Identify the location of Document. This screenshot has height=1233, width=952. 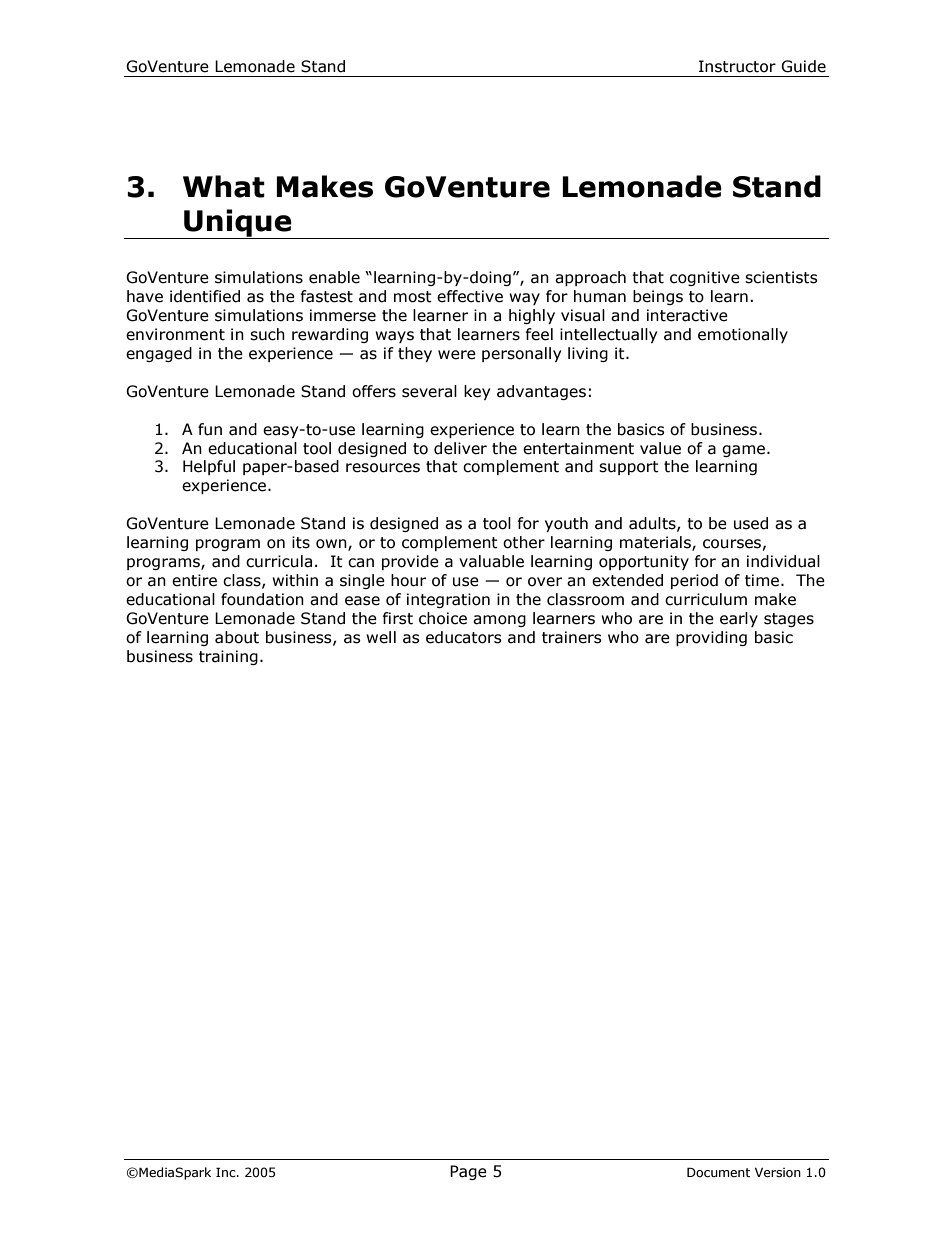
(718, 1172).
